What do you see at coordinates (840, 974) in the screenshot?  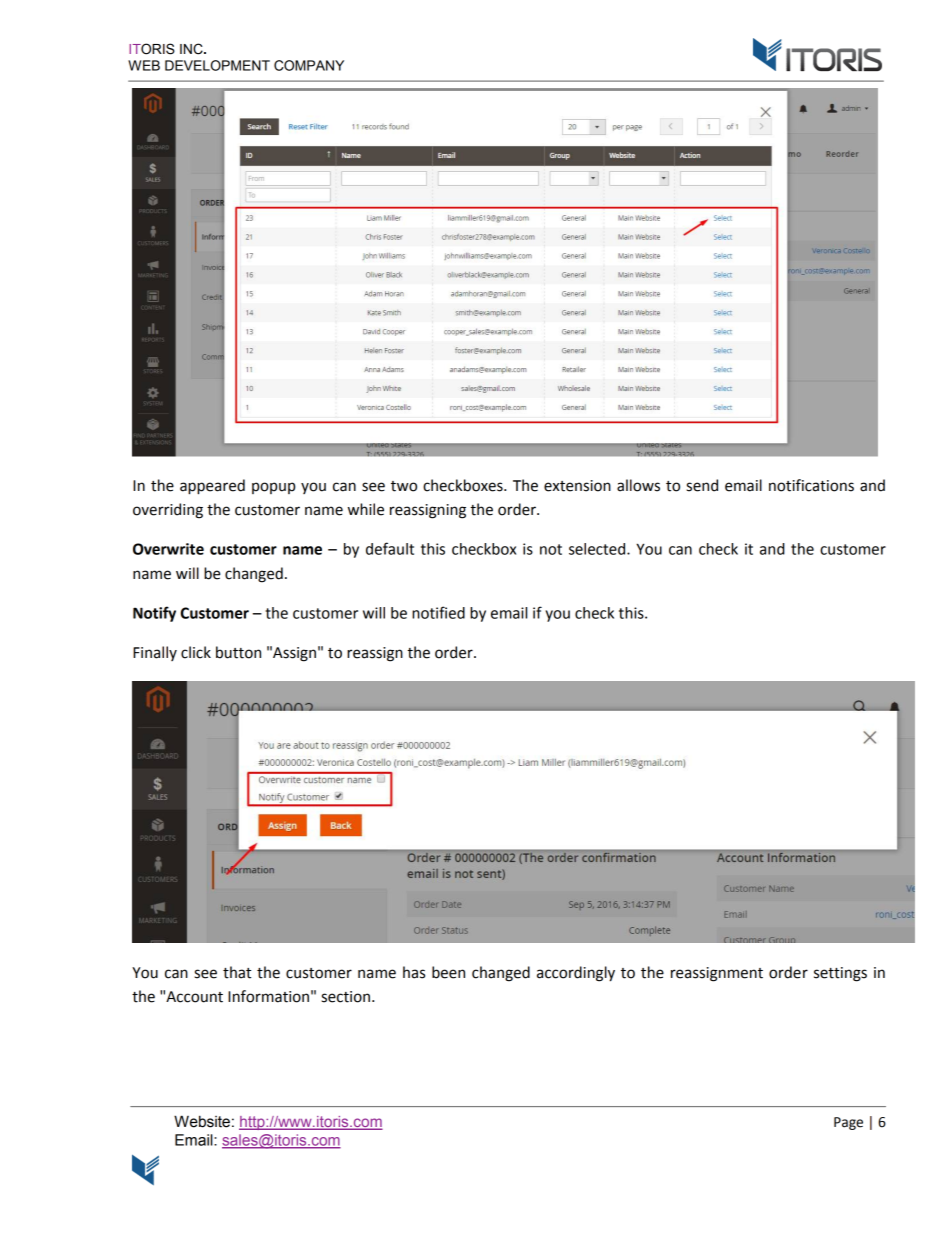 I see `settings` at bounding box center [840, 974].
